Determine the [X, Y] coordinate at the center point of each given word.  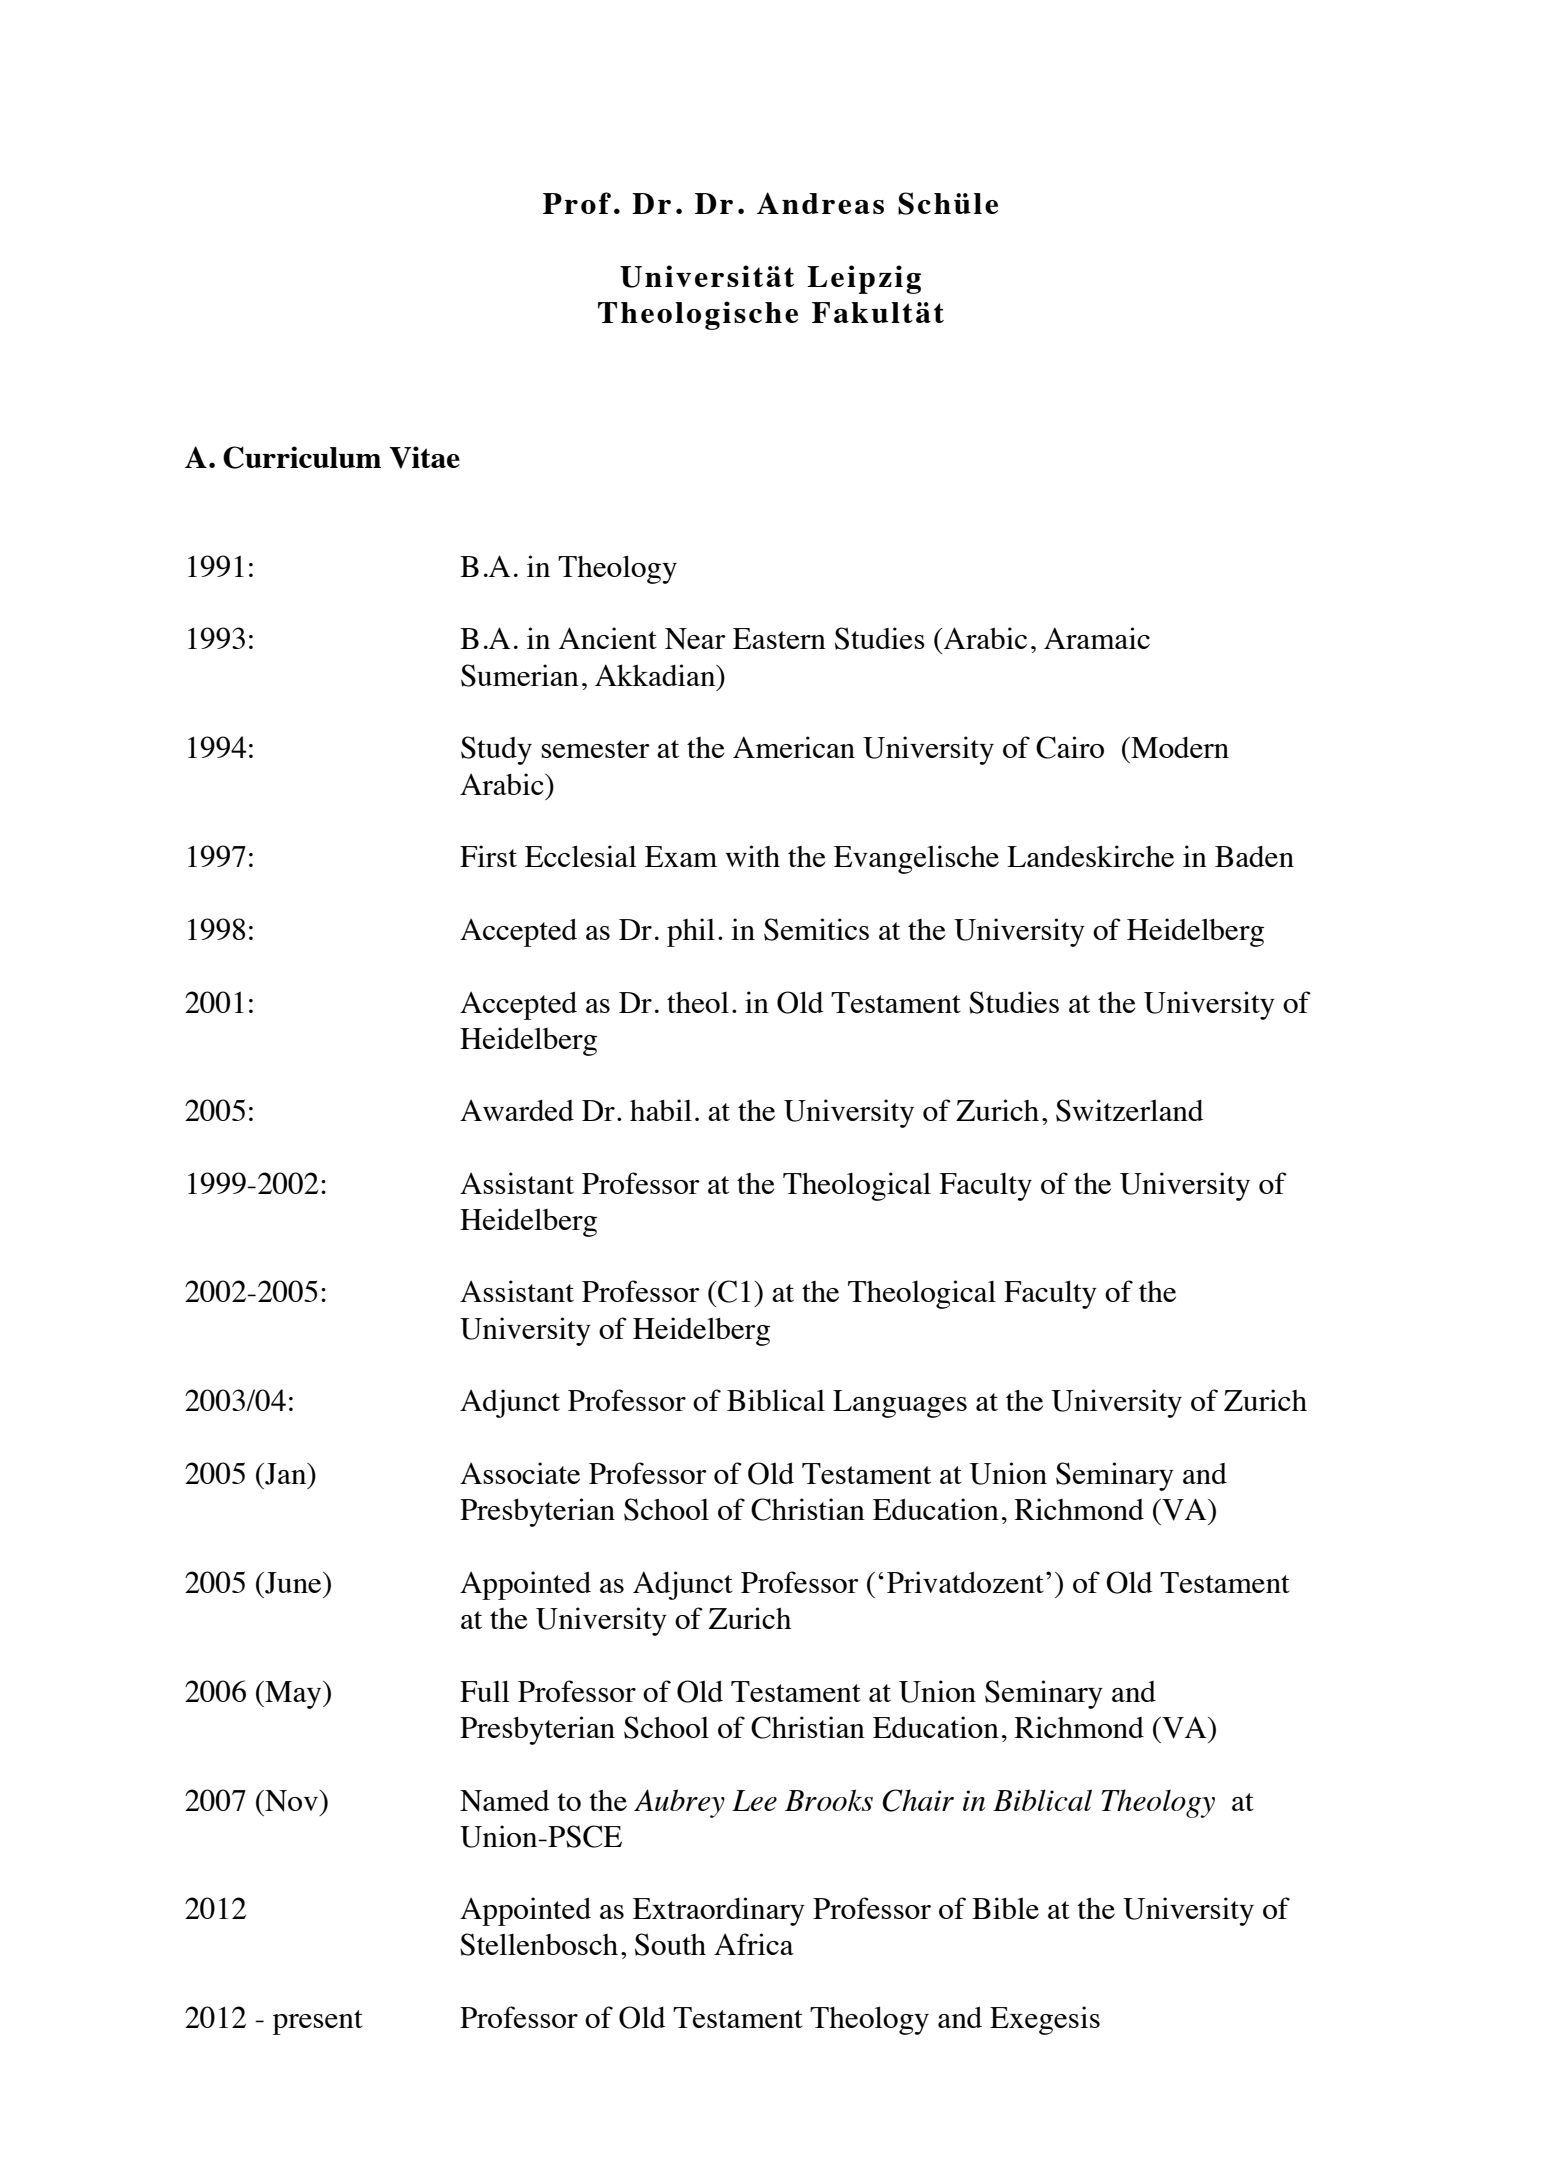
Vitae [424, 457]
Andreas [820, 203]
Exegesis [1045, 2020]
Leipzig [864, 279]
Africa [754, 1944]
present [318, 2022]
